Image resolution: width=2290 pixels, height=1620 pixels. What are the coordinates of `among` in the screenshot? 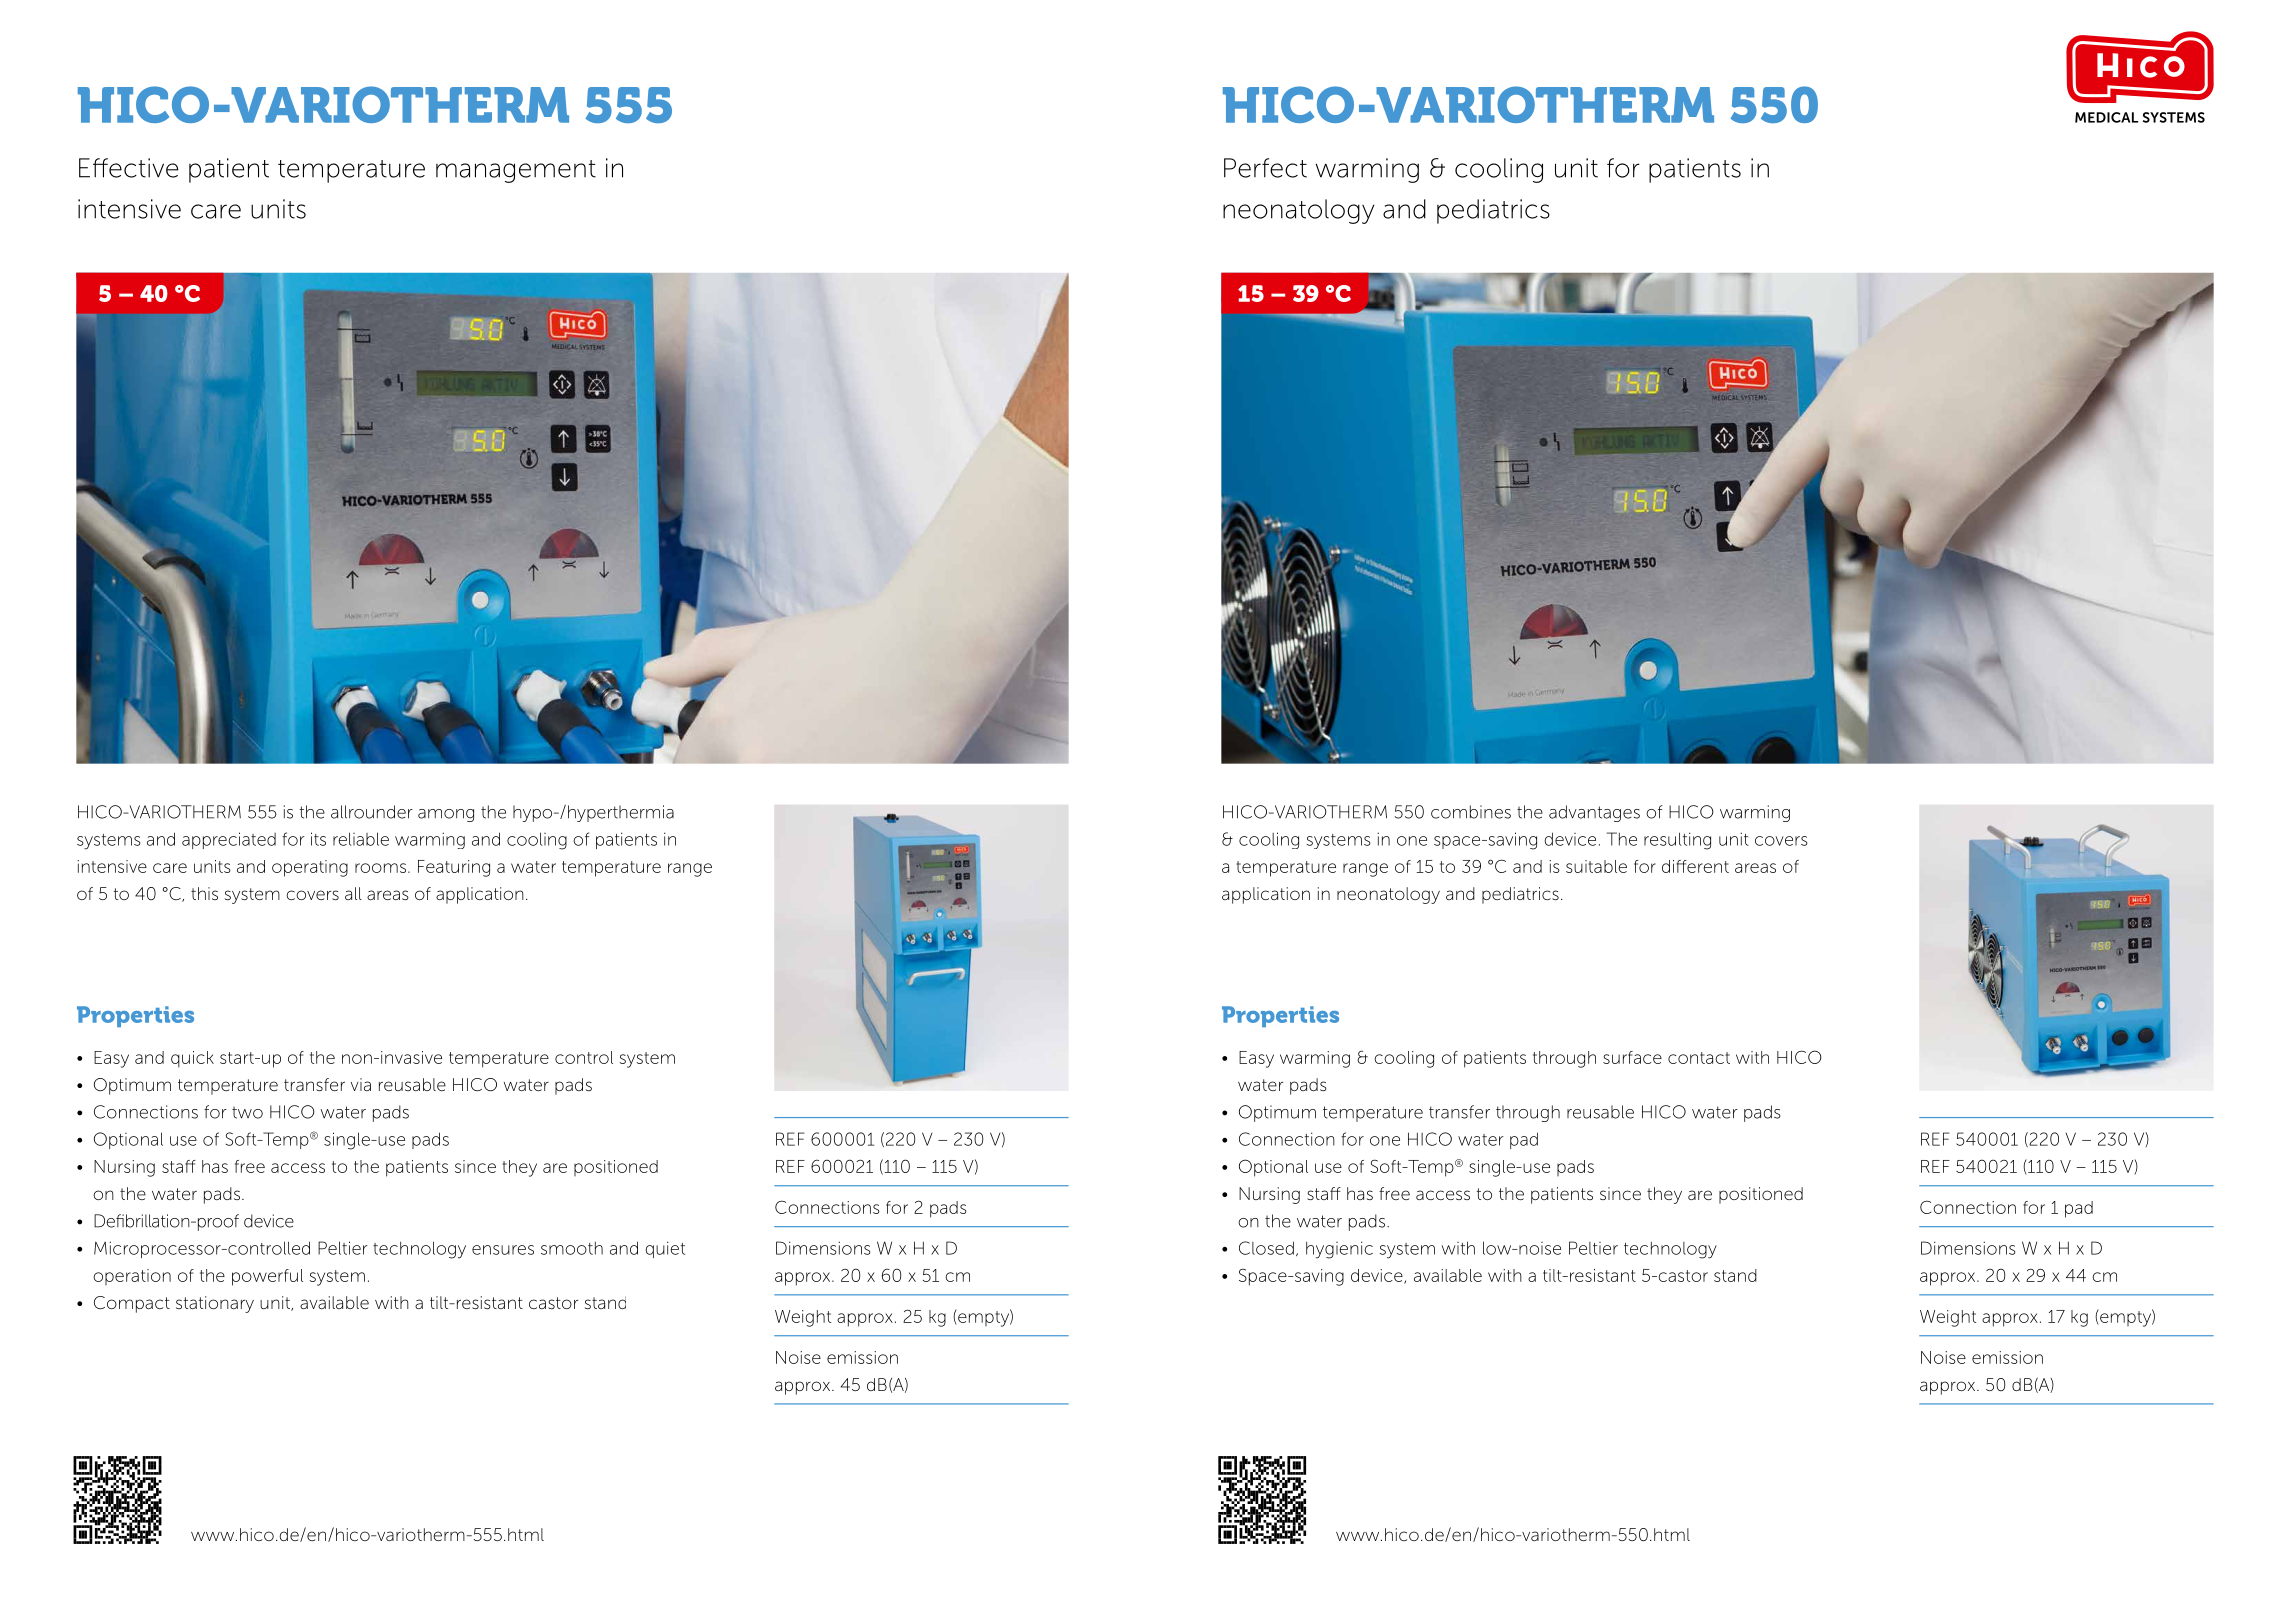 It's located at (446, 815).
